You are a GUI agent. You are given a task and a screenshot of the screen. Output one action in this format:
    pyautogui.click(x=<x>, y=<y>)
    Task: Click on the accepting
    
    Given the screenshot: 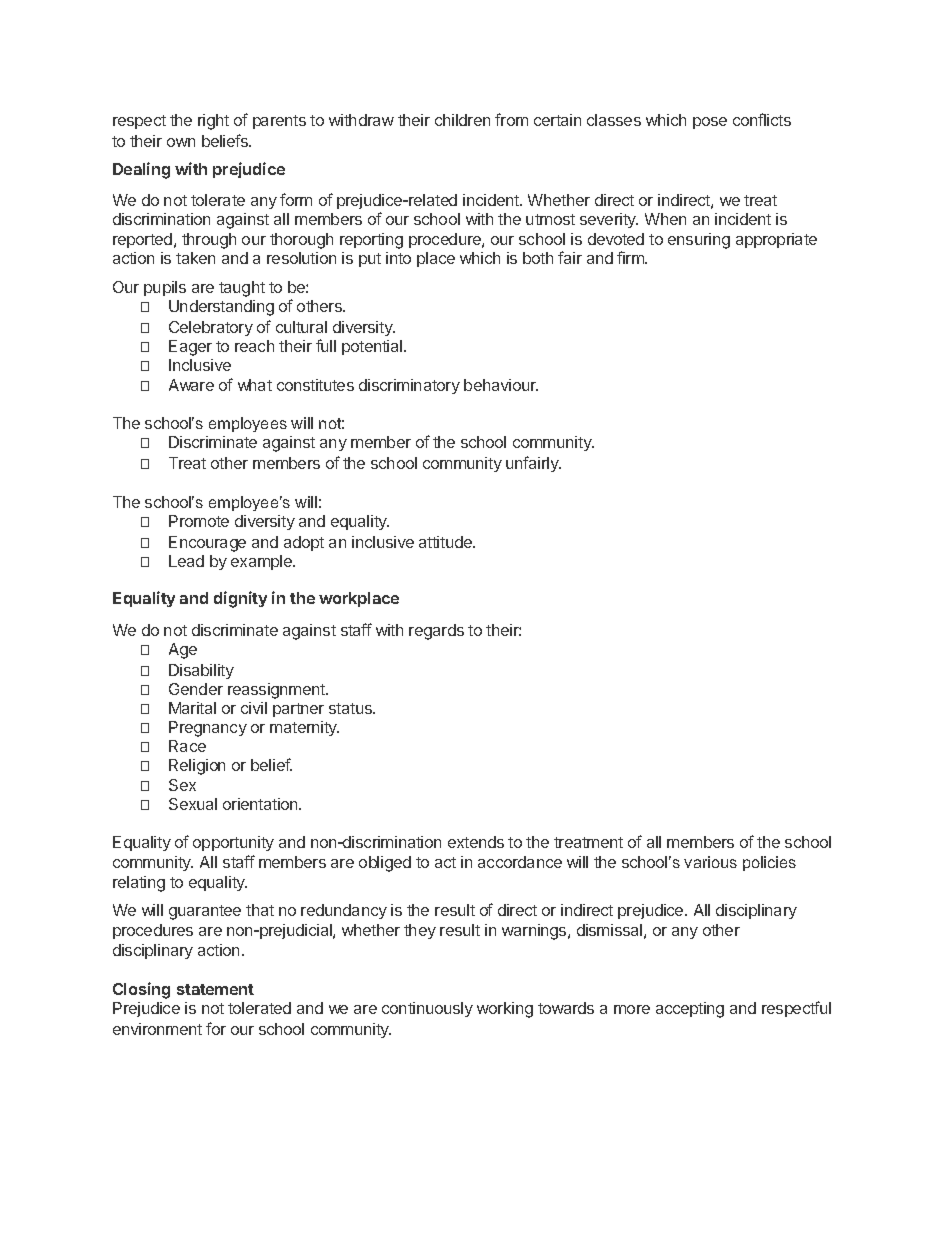 What is the action you would take?
    pyautogui.click(x=690, y=1010)
